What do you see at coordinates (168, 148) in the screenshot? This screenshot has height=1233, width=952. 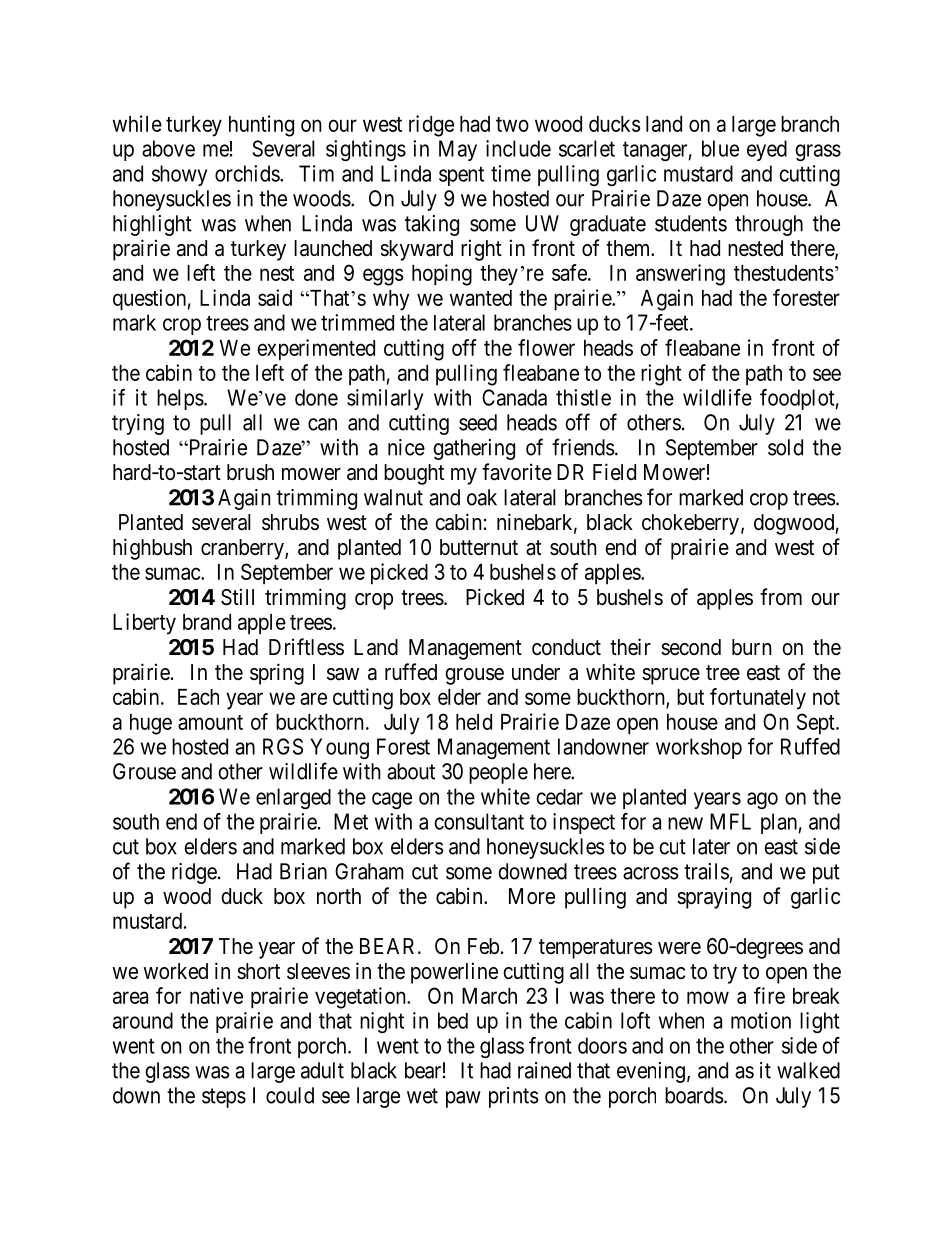 I see `above` at bounding box center [168, 148].
